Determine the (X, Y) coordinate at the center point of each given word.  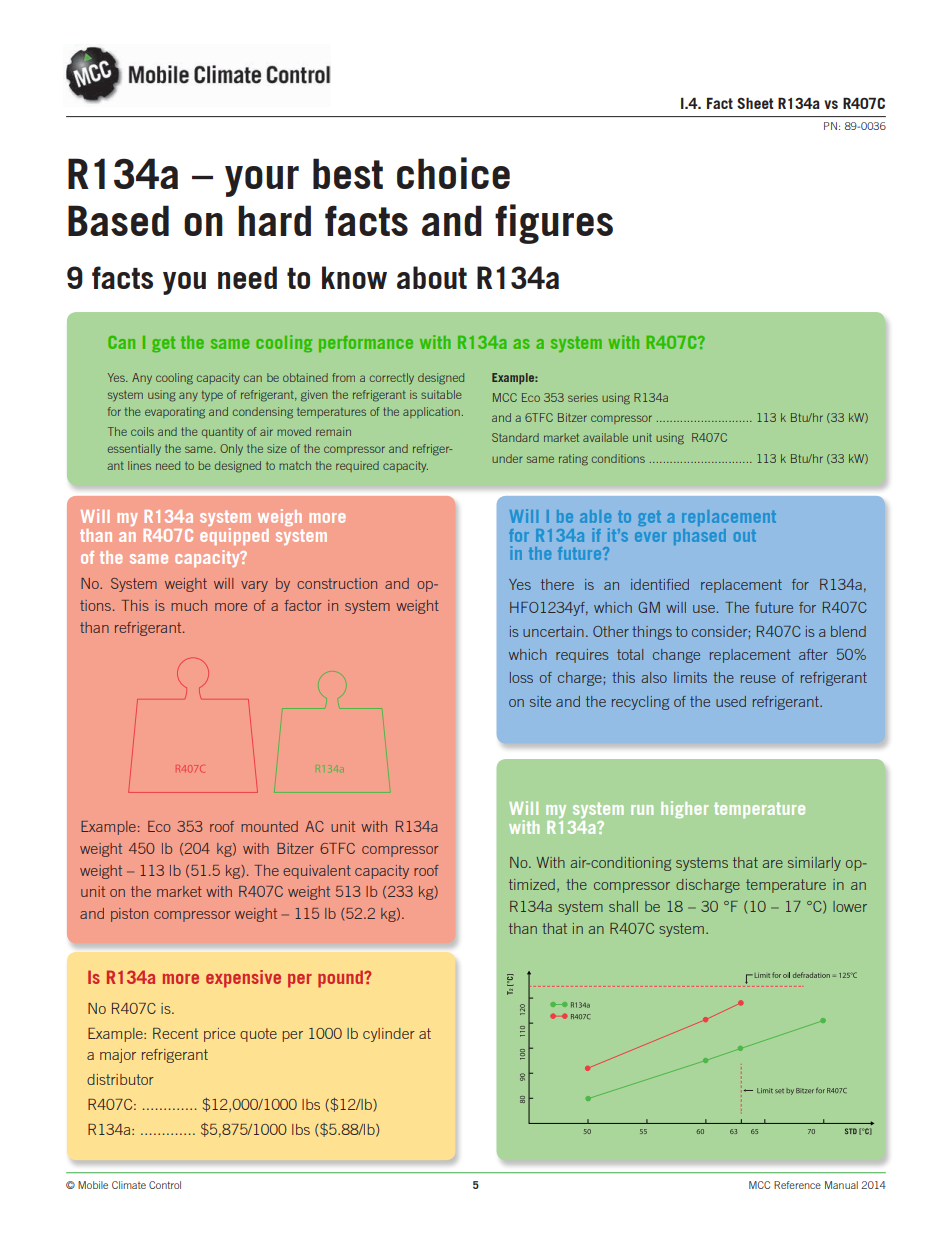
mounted (269, 826)
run (642, 810)
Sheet (755, 103)
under (507, 458)
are (773, 864)
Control (165, 1185)
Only (231, 449)
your (262, 181)
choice (453, 173)
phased (700, 537)
